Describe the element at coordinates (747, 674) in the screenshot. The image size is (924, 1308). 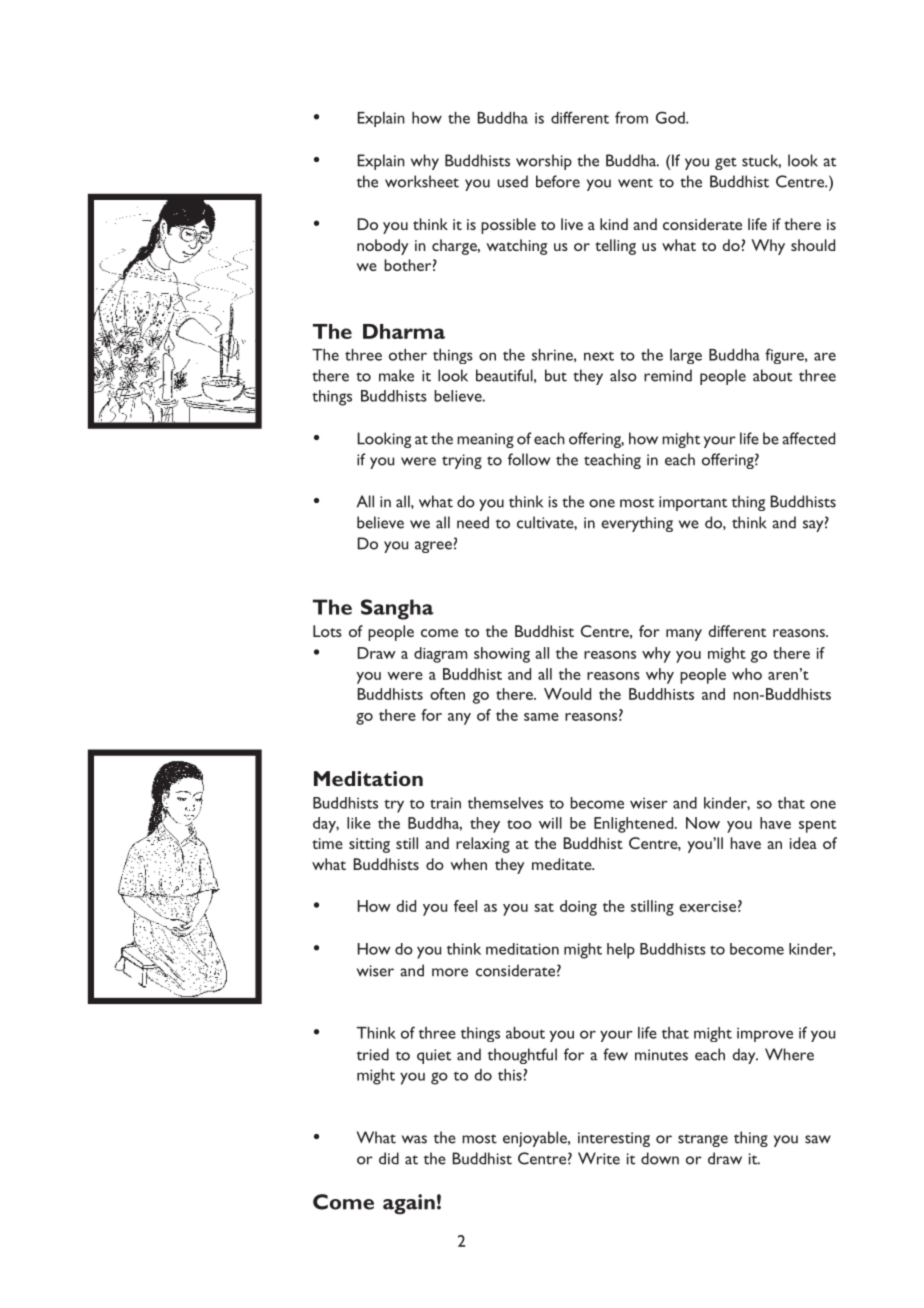
I see `who` at that location.
